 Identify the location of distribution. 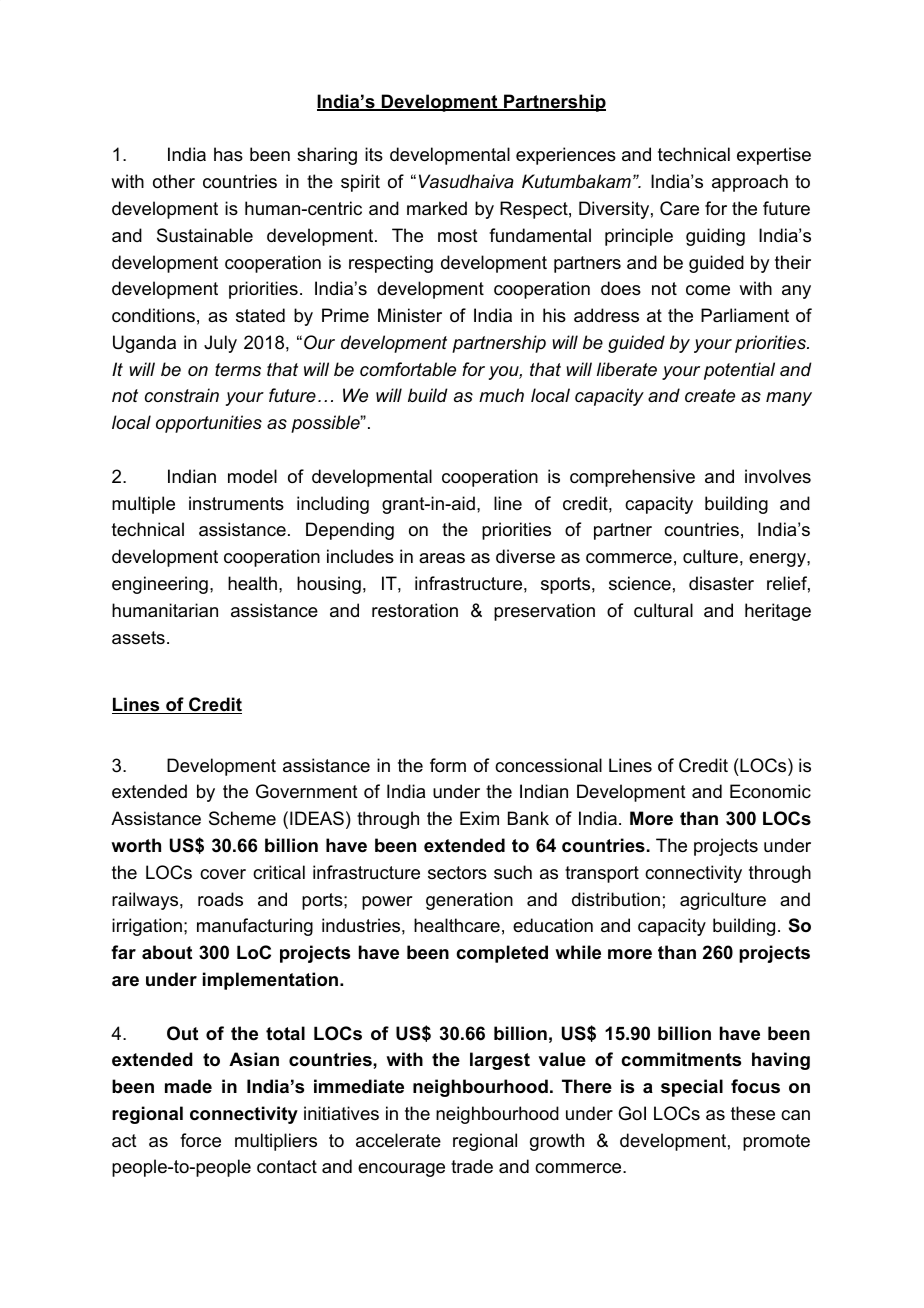
(616, 899).
